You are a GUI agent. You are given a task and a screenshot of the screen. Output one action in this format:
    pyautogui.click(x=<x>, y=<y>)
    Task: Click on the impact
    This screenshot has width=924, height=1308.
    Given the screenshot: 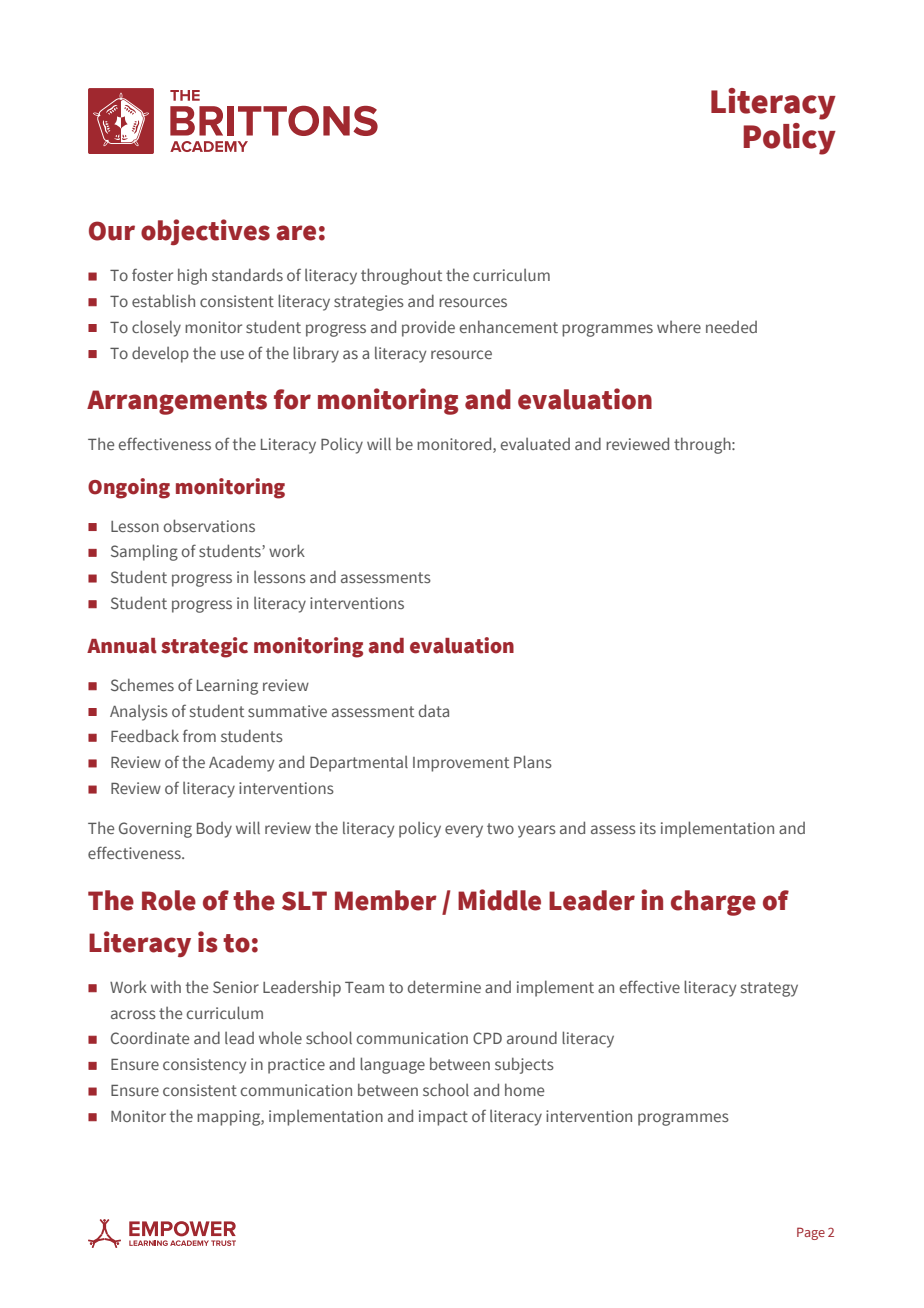 What is the action you would take?
    pyautogui.click(x=443, y=1118)
